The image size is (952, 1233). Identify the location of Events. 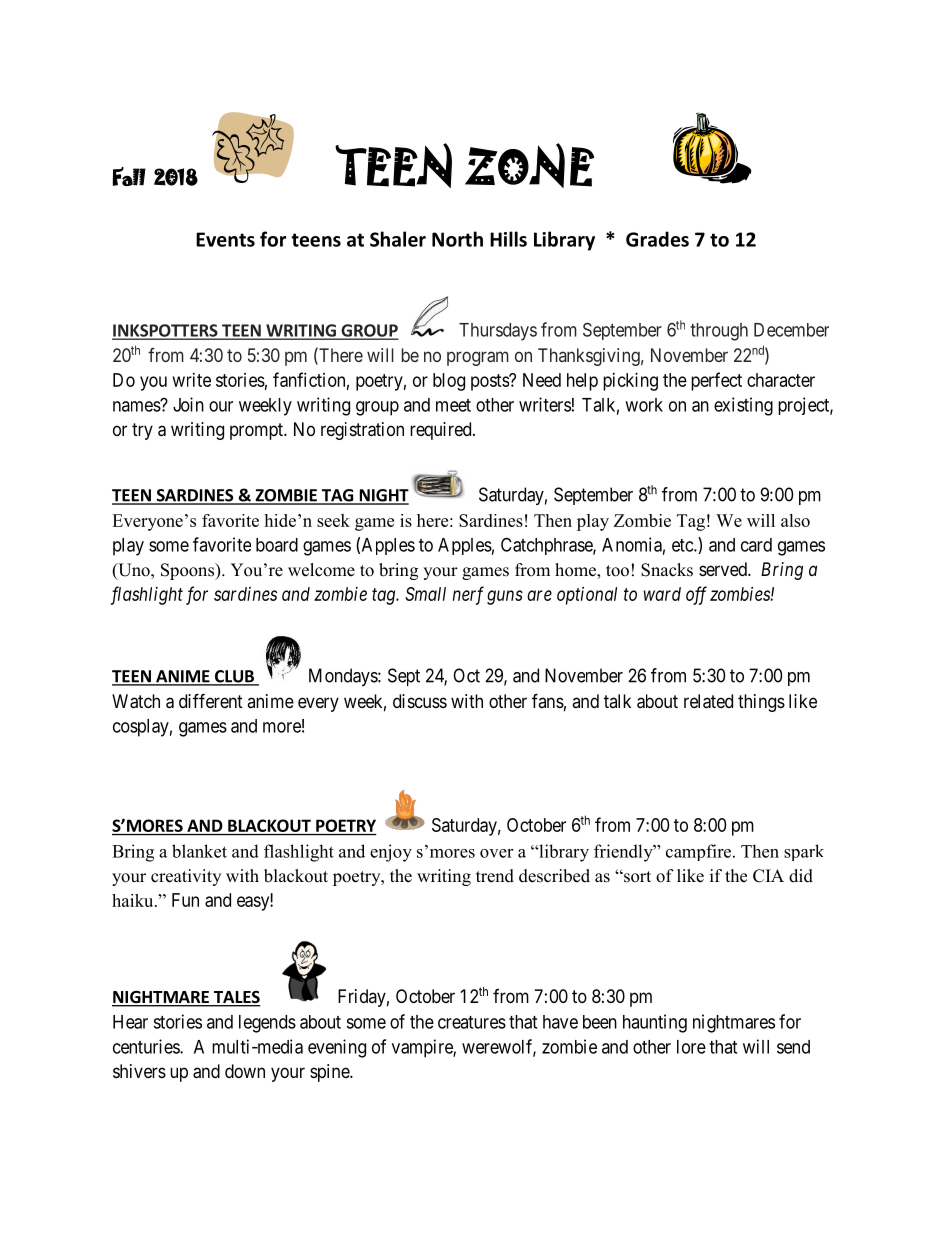
(225, 239).
